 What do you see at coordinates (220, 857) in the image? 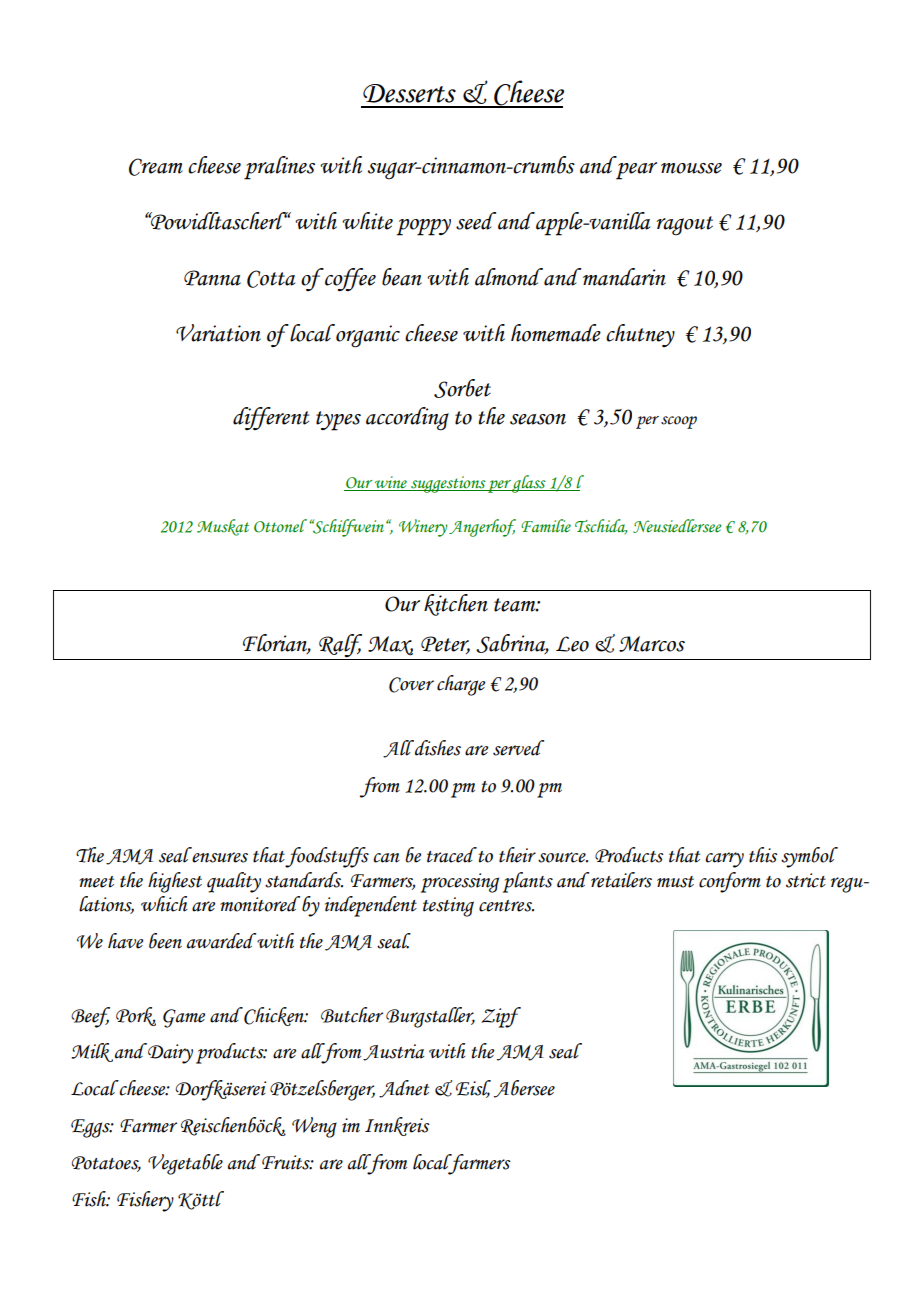
I see `ensures` at bounding box center [220, 857].
